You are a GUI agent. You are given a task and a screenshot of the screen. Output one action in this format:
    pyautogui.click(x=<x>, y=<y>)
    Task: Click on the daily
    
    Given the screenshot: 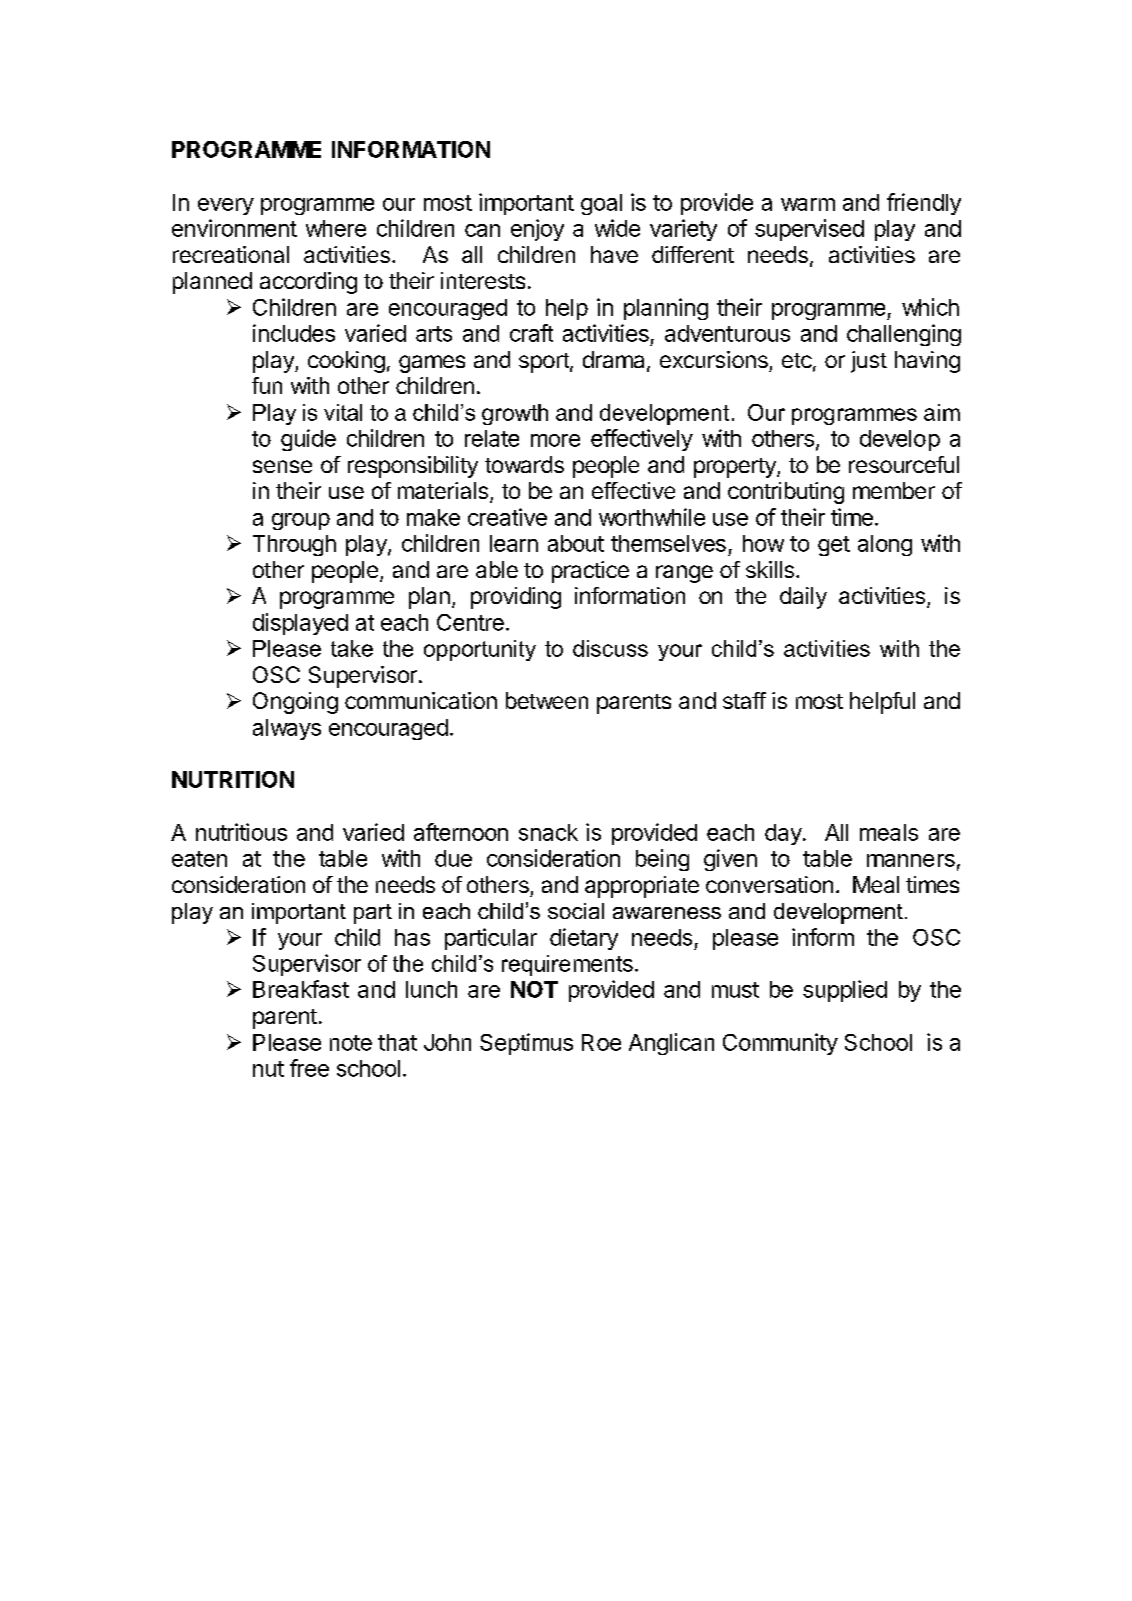 What is the action you would take?
    pyautogui.click(x=803, y=598)
